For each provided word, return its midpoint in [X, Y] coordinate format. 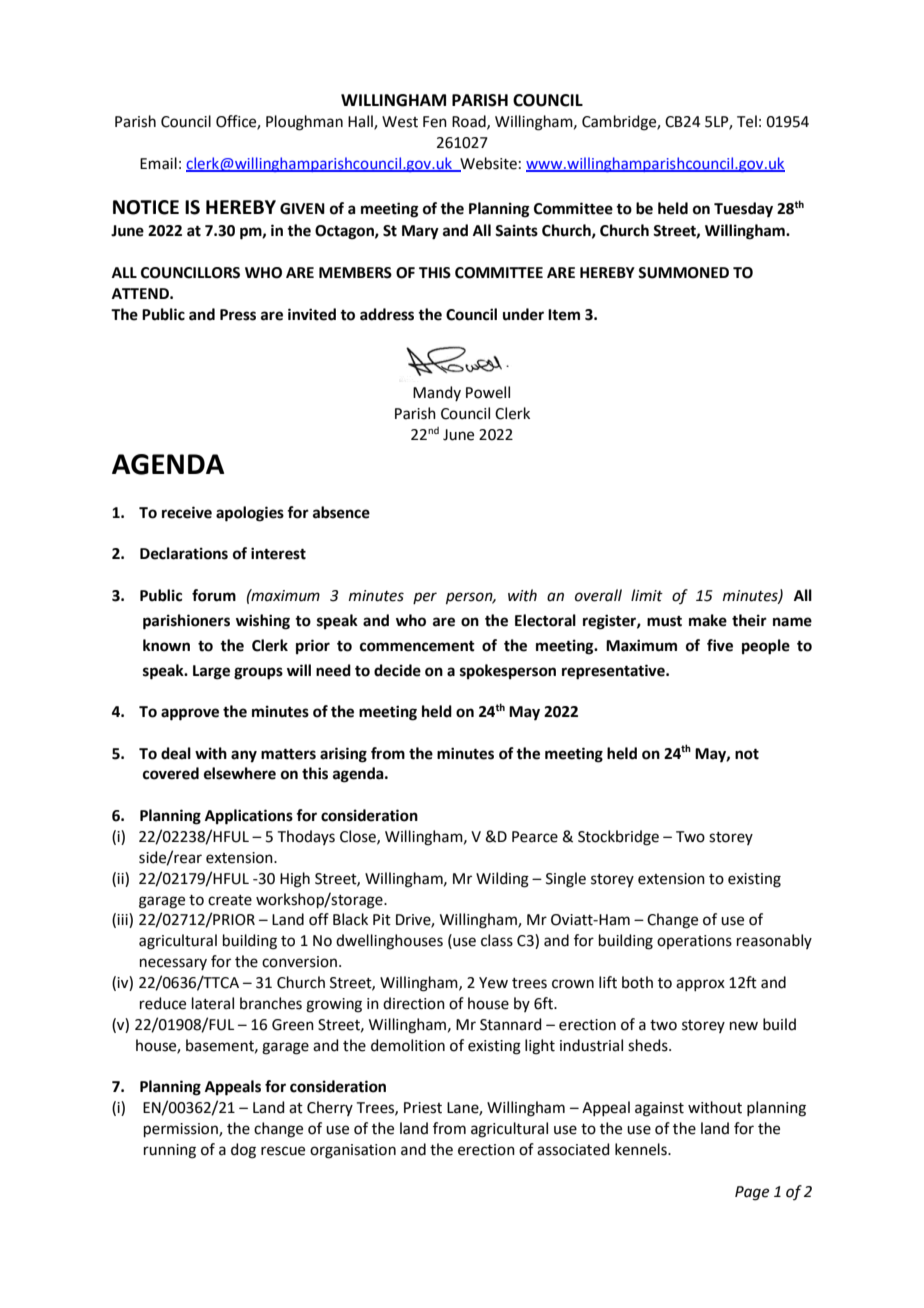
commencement [417, 646]
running [170, 1151]
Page [752, 1193]
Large [211, 672]
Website [487, 164]
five [720, 645]
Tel [747, 121]
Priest [423, 1108]
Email [158, 163]
